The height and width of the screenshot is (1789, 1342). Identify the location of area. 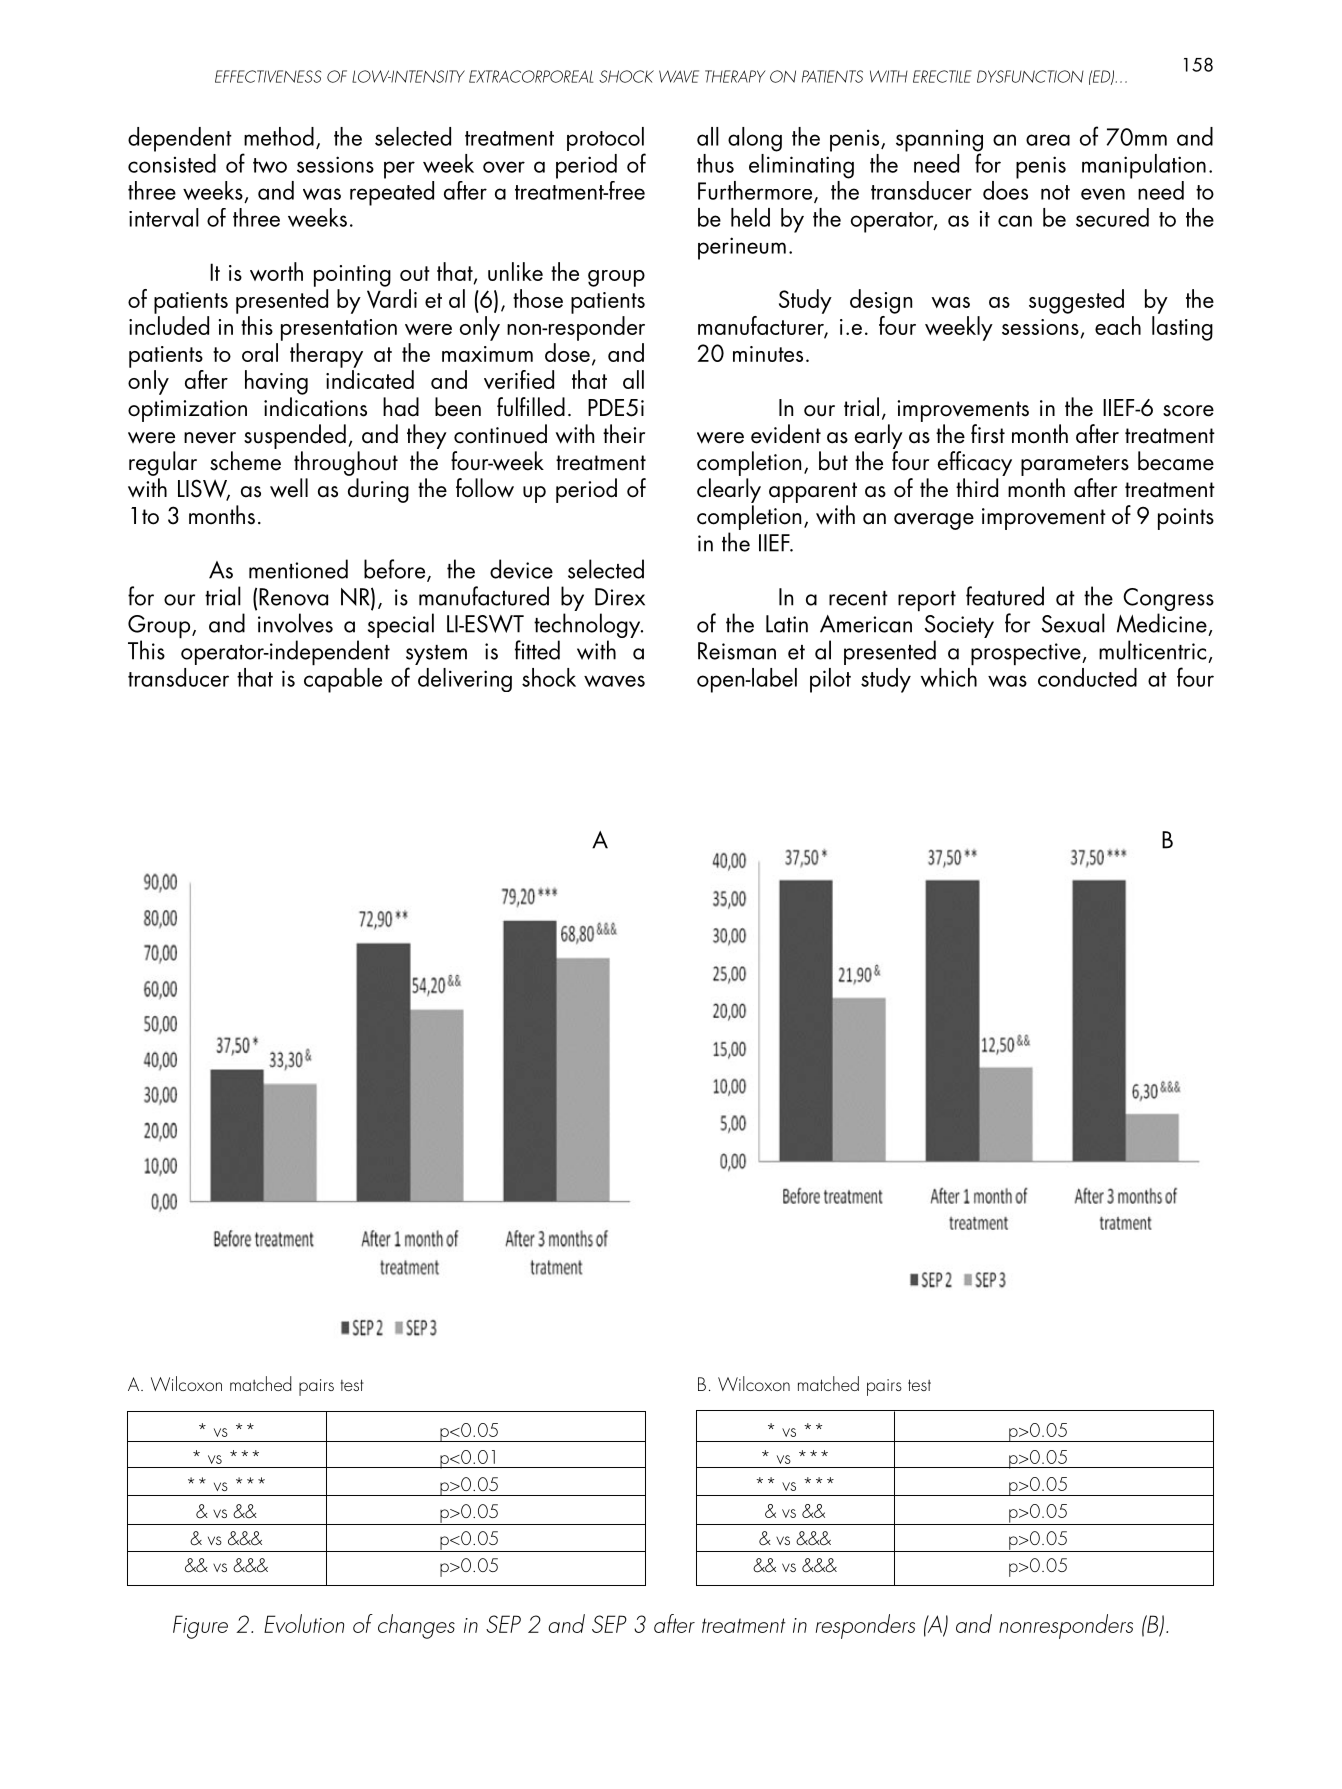
(1048, 140).
